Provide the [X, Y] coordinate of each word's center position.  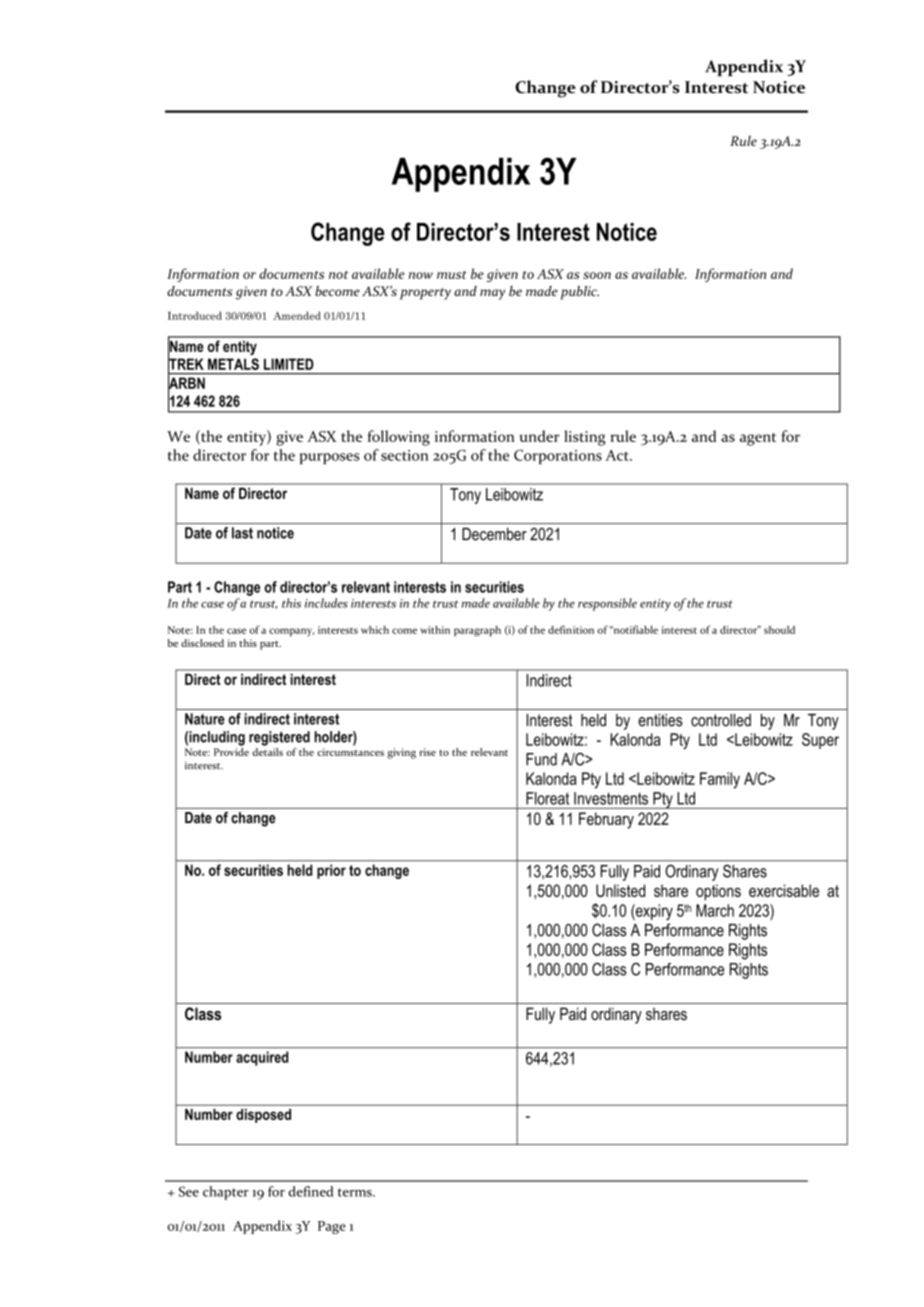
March [715, 910]
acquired [262, 1058]
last [242, 533]
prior [331, 871]
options [718, 892]
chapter [226, 1193]
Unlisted [620, 890]
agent [758, 439]
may [492, 294]
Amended [297, 315]
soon [597, 275]
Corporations [558, 456]
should [779, 630]
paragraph [477, 631]
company [291, 632]
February [606, 820]
